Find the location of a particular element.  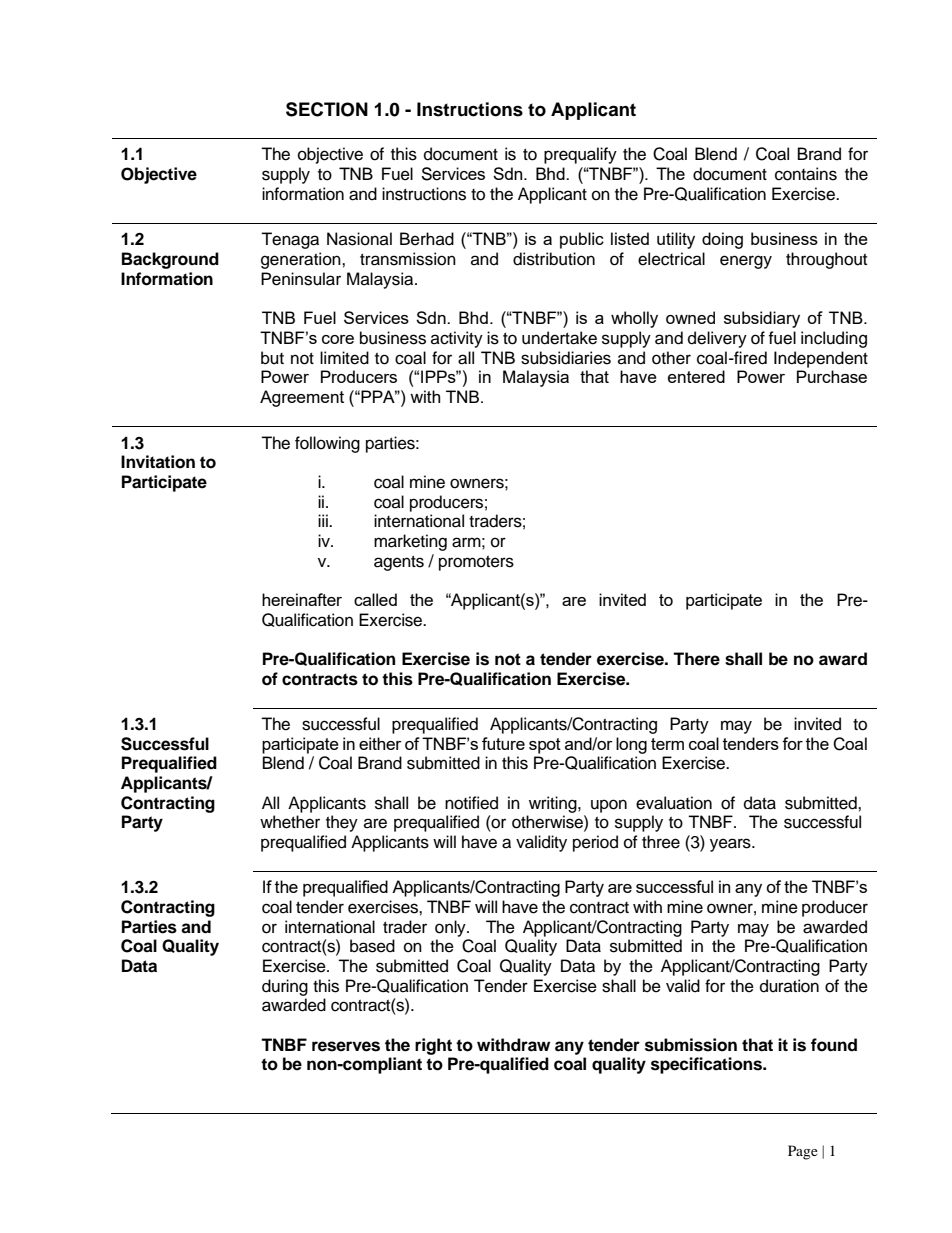

Berhad is located at coordinates (427, 239).
